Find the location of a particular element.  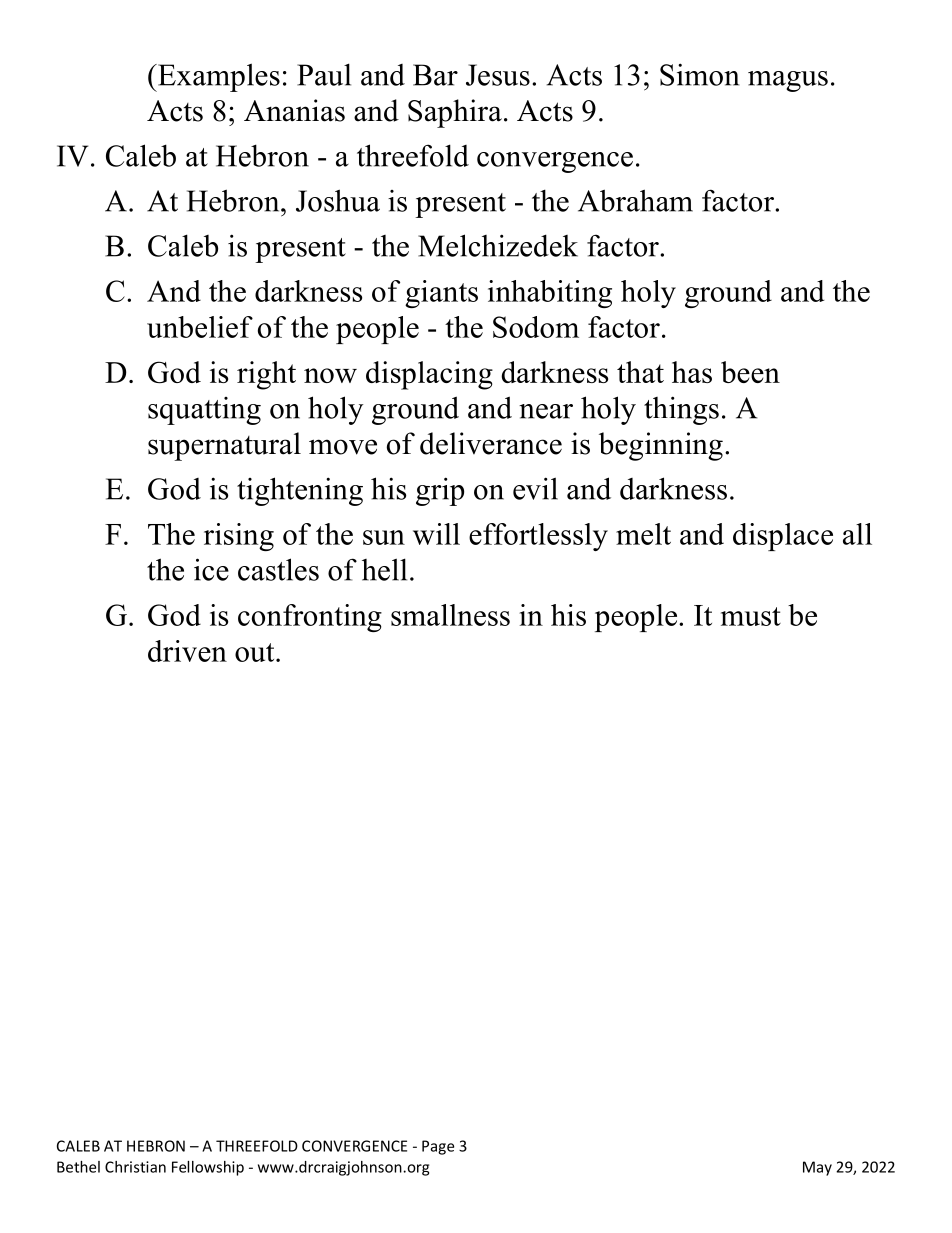

Fellowship is located at coordinates (208, 1168).
